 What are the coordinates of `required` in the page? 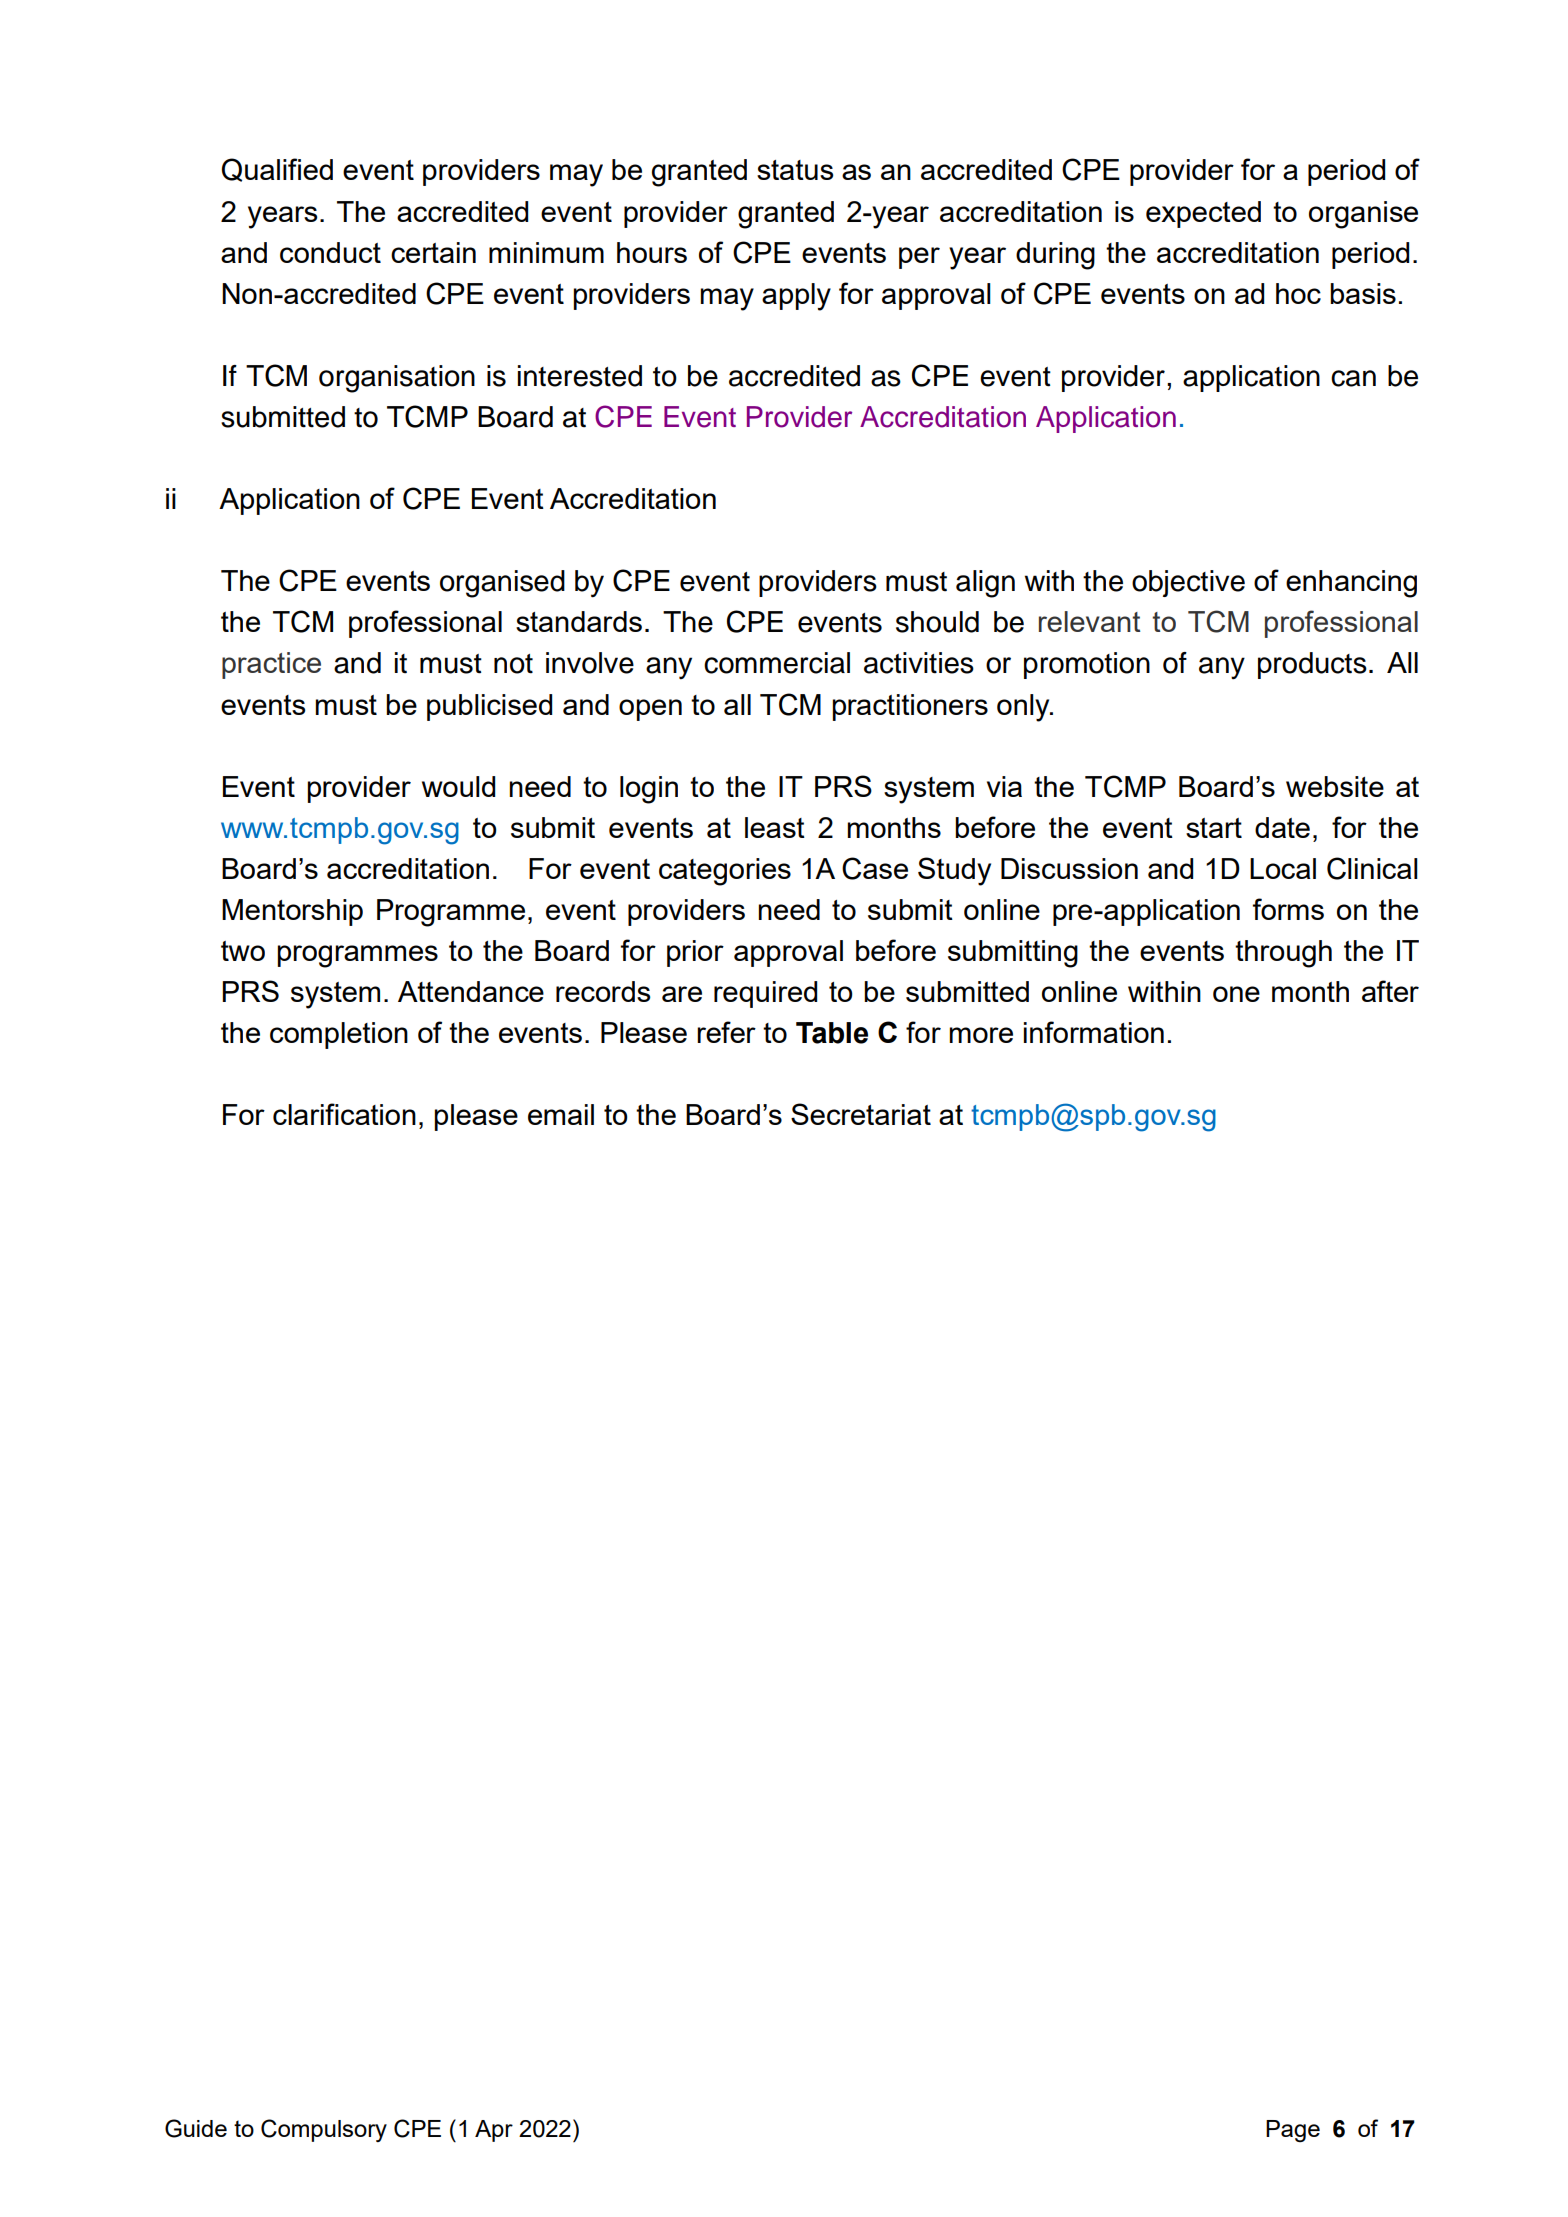 It's located at (765, 994).
